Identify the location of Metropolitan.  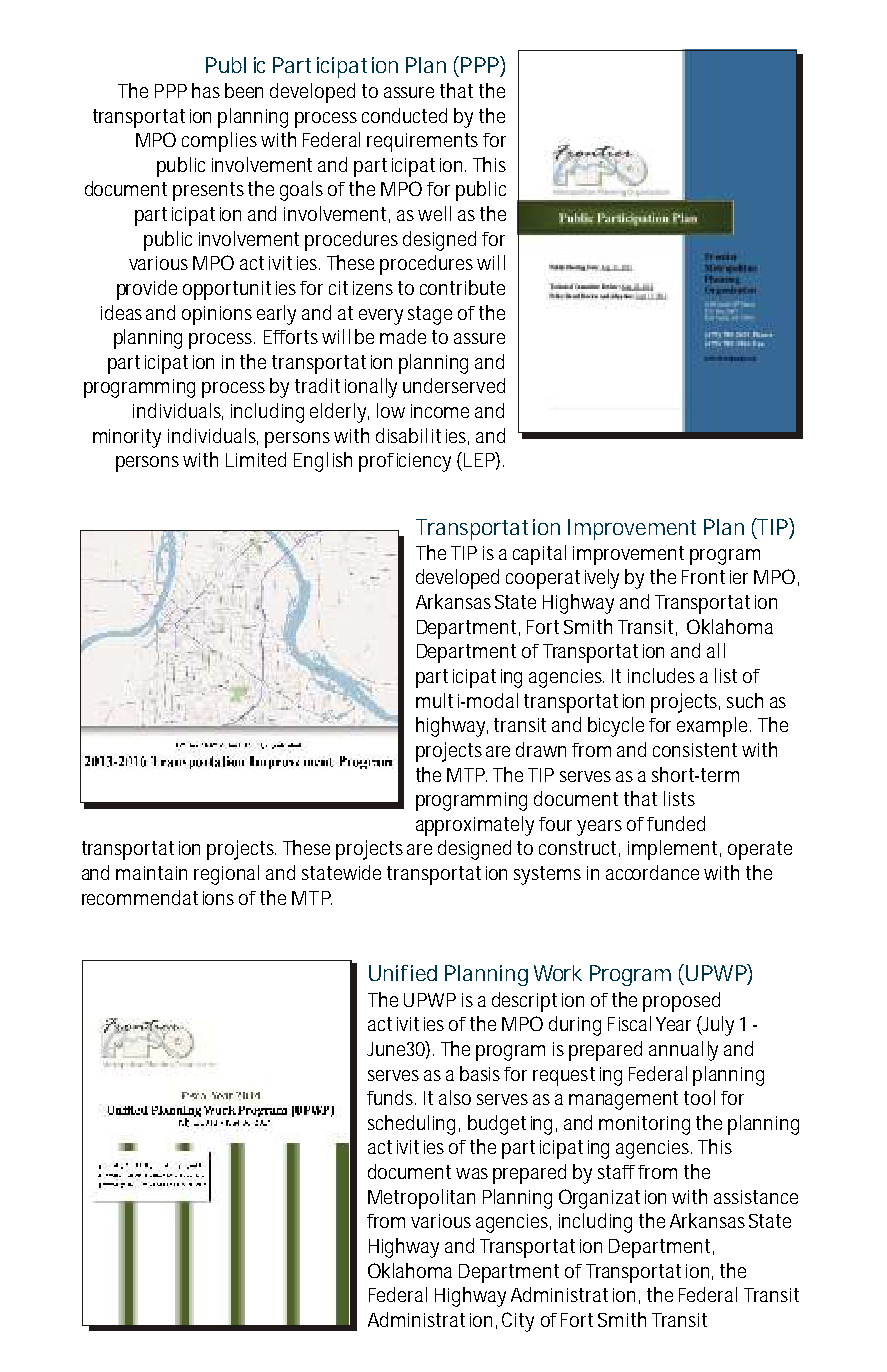
(421, 1199).
